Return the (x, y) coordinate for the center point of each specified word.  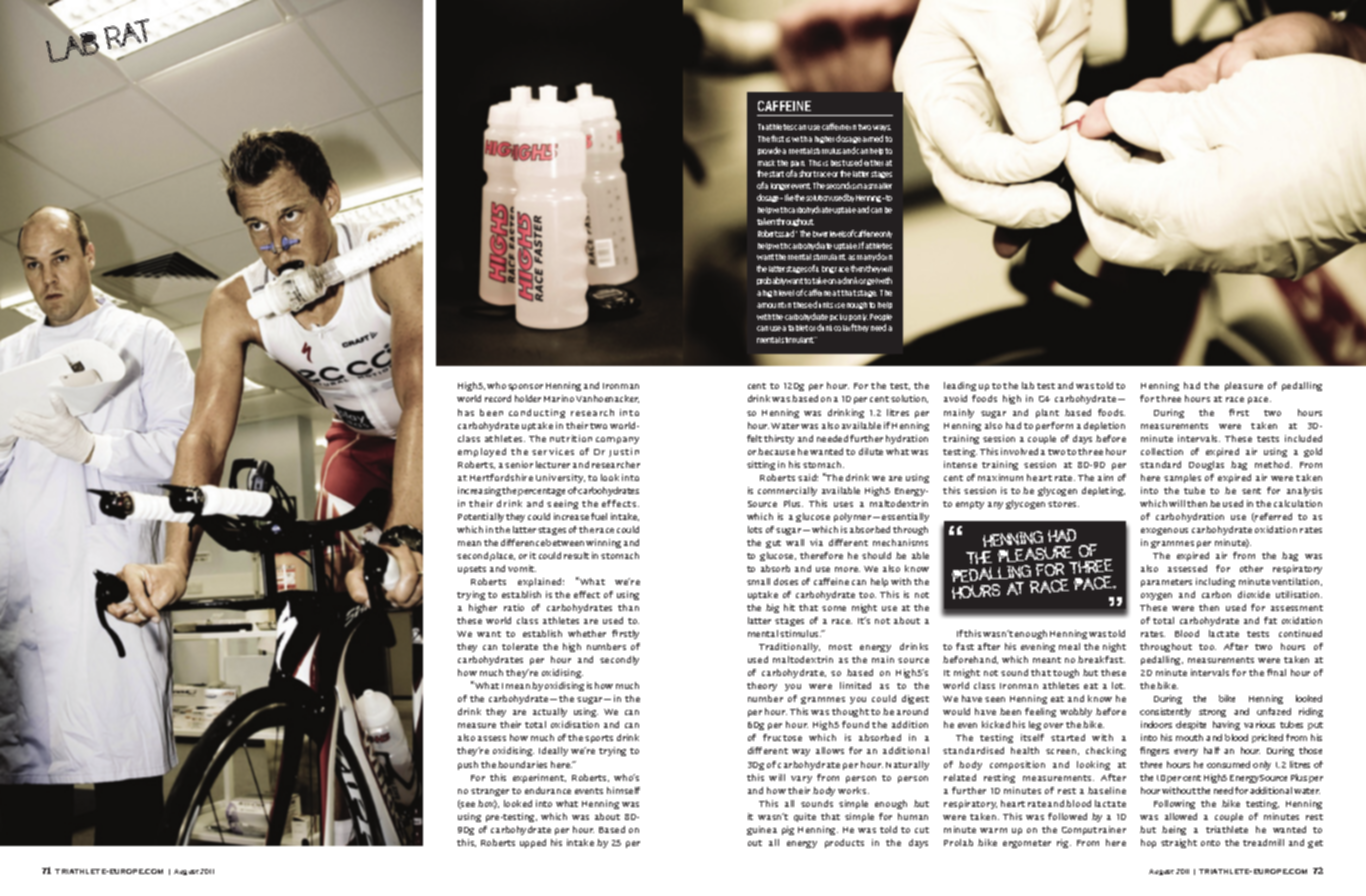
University (560, 478)
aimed (872, 138)
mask (766, 163)
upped (533, 843)
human (913, 816)
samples (1182, 478)
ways (882, 128)
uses (843, 504)
